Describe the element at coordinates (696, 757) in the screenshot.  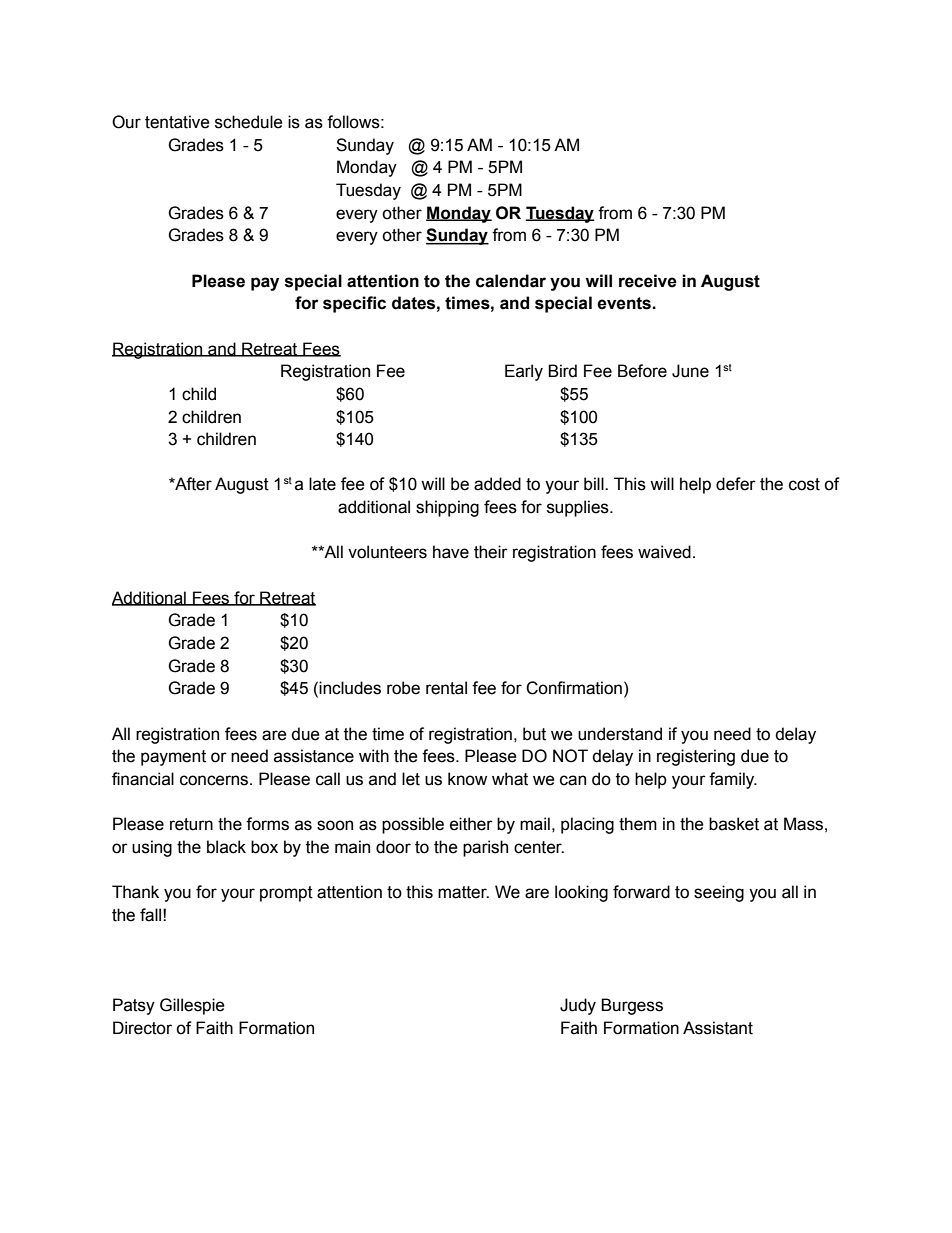
I see `registering` at that location.
